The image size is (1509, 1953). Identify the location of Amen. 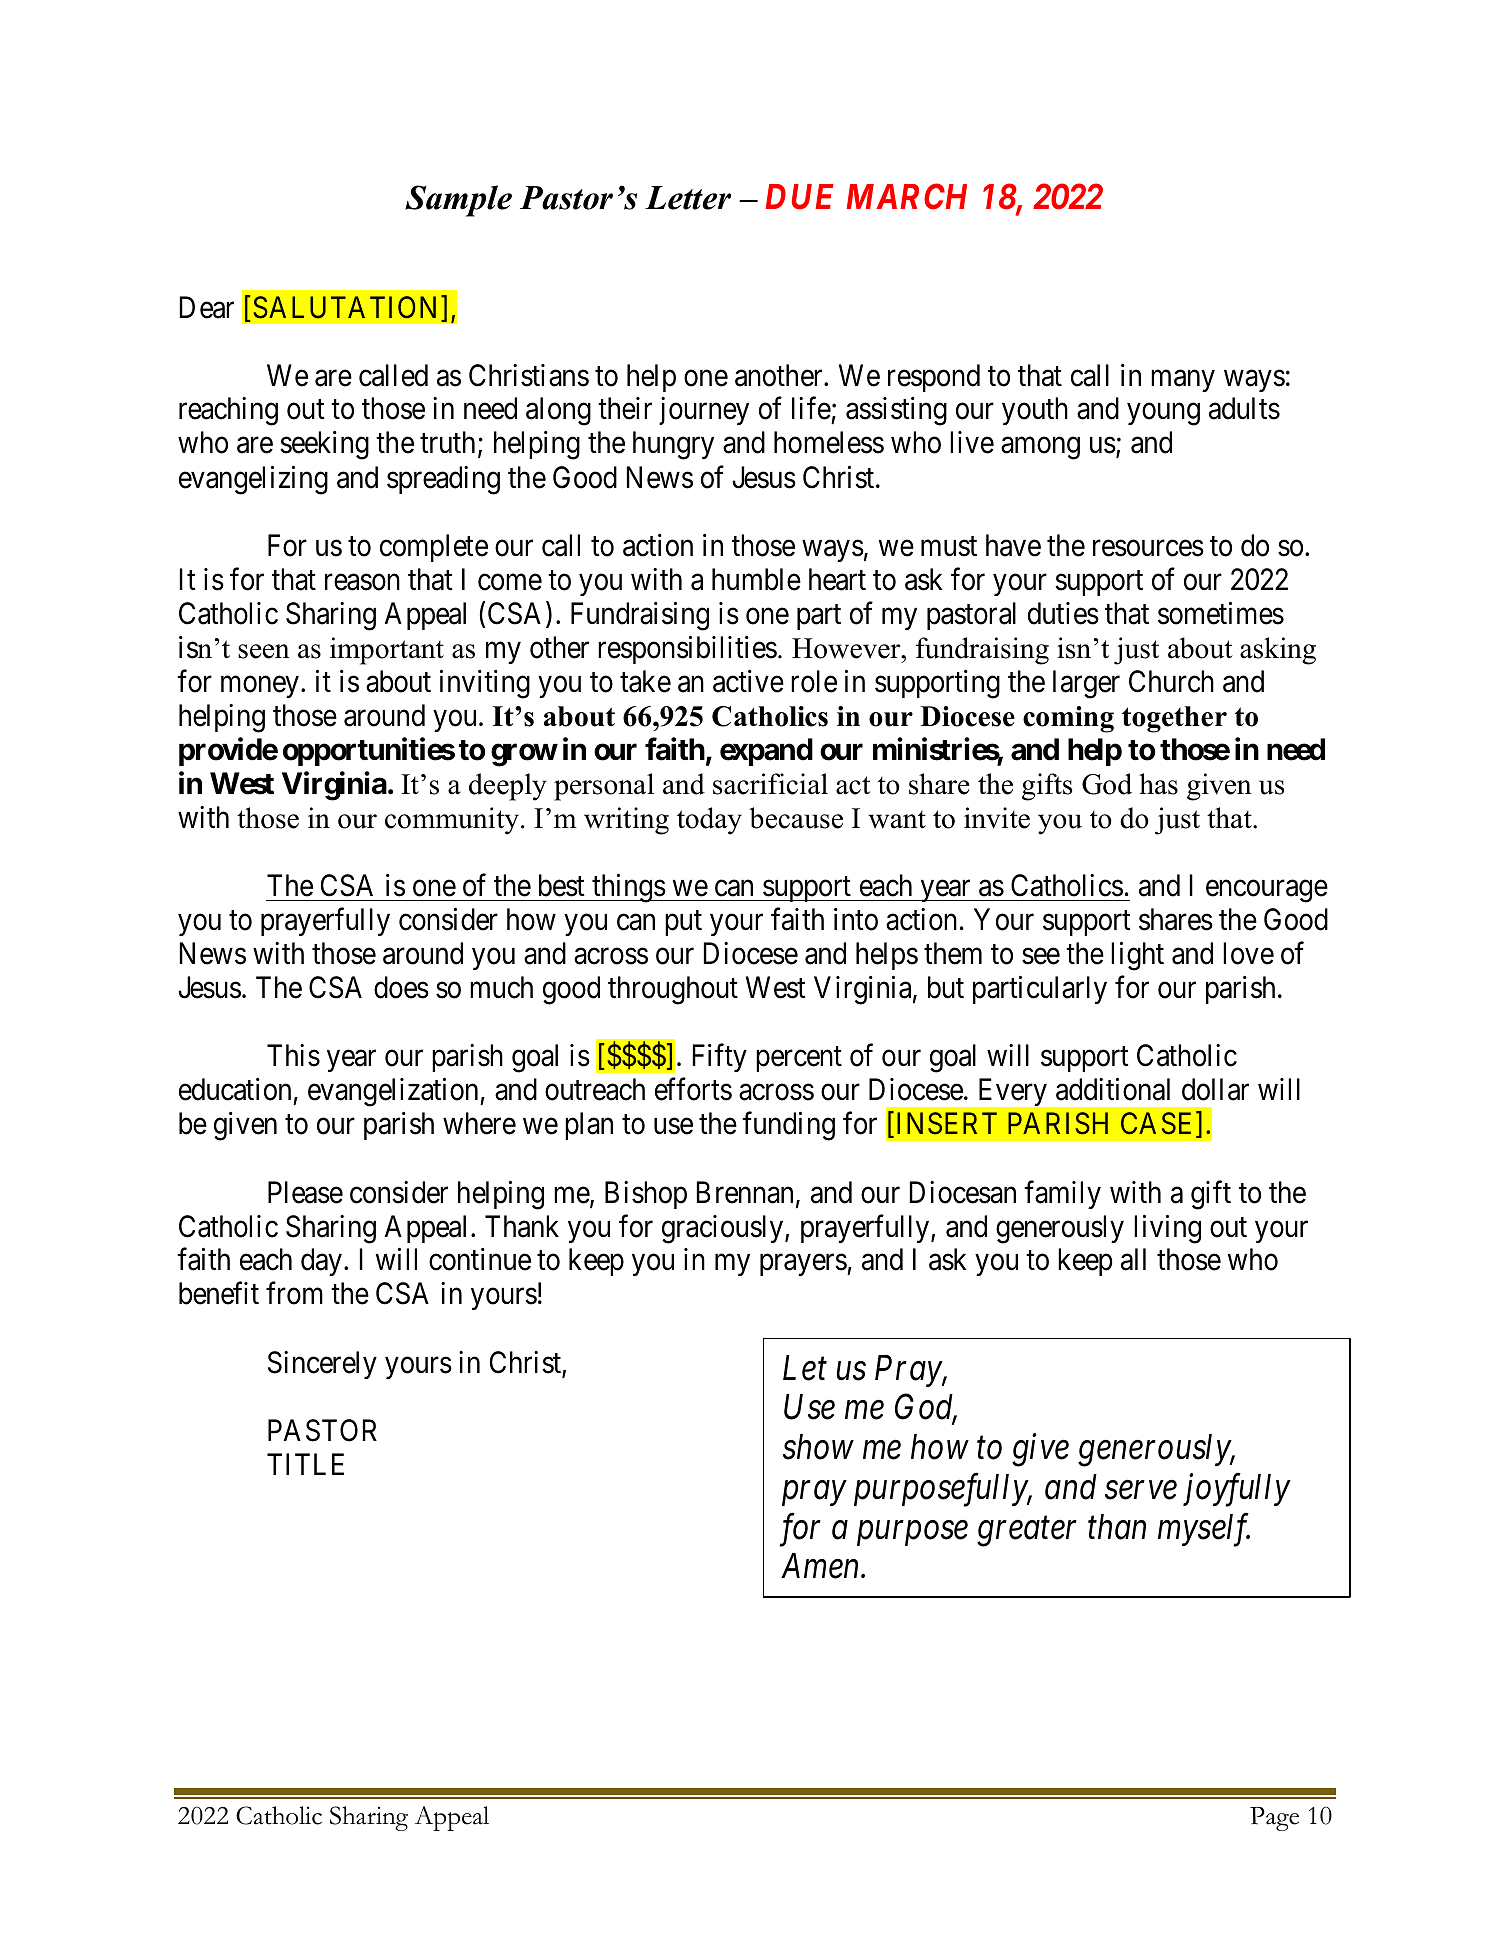
(821, 1566).
